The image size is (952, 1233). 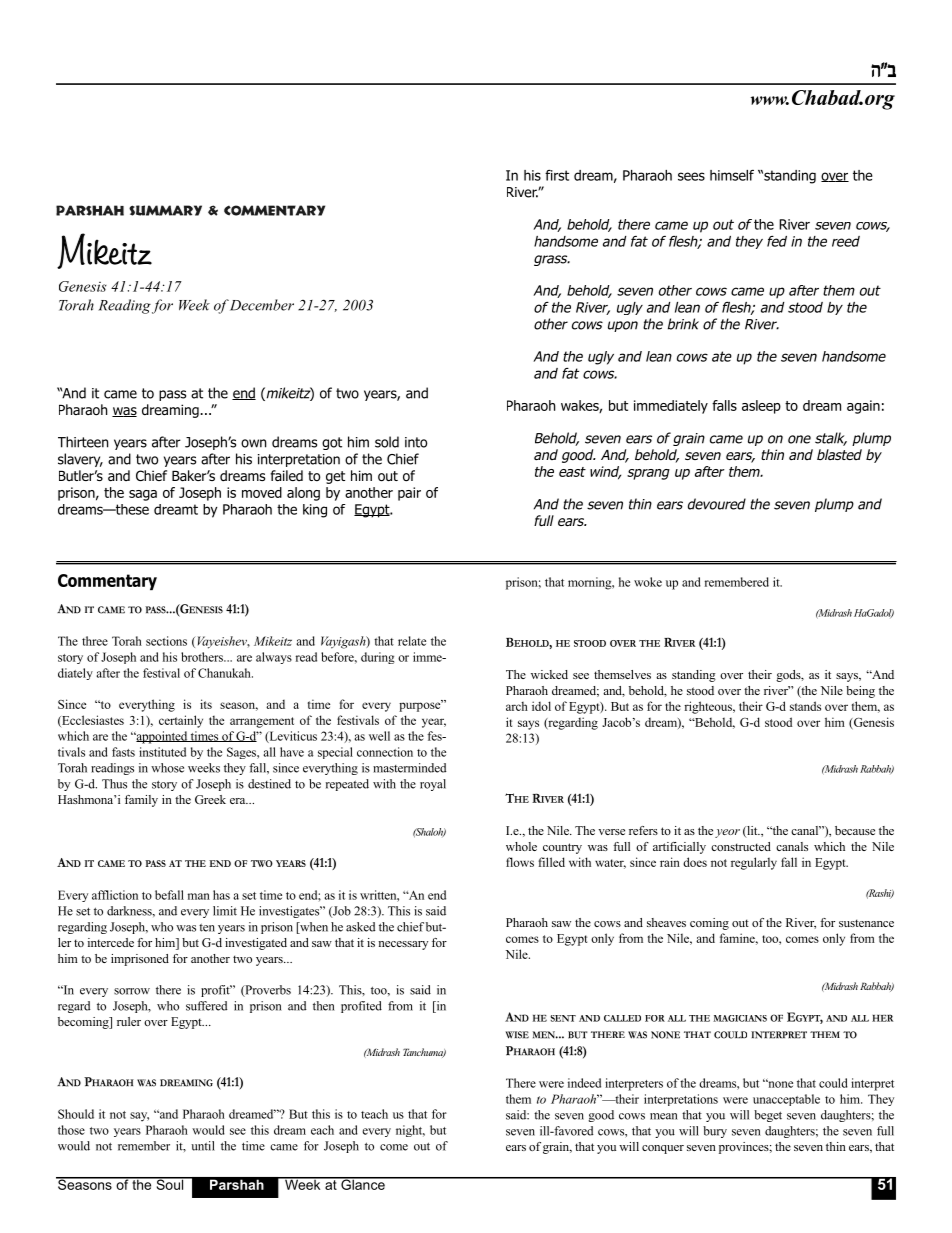 I want to click on into, so click(x=416, y=442).
